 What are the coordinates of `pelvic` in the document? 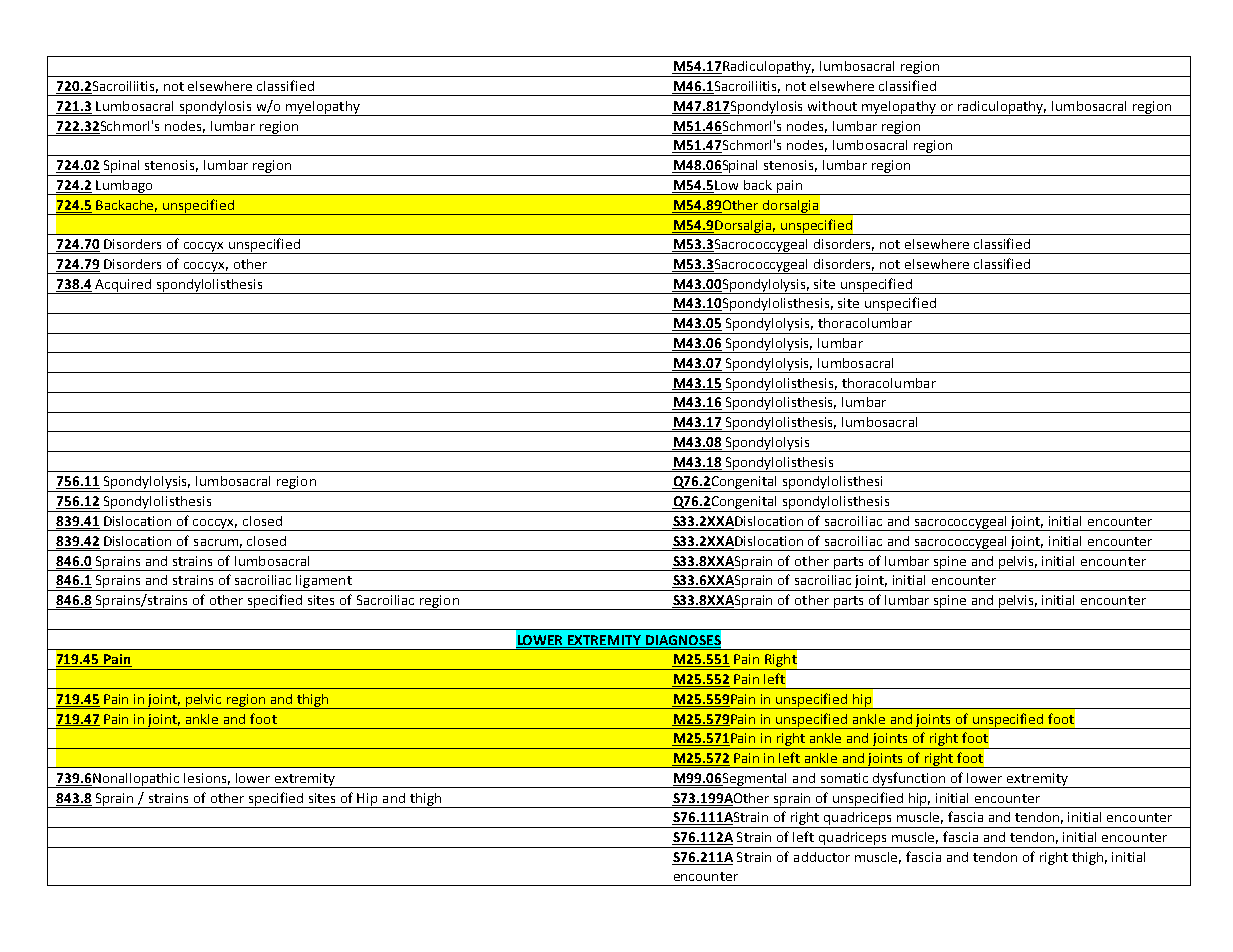 It's located at (204, 701).
